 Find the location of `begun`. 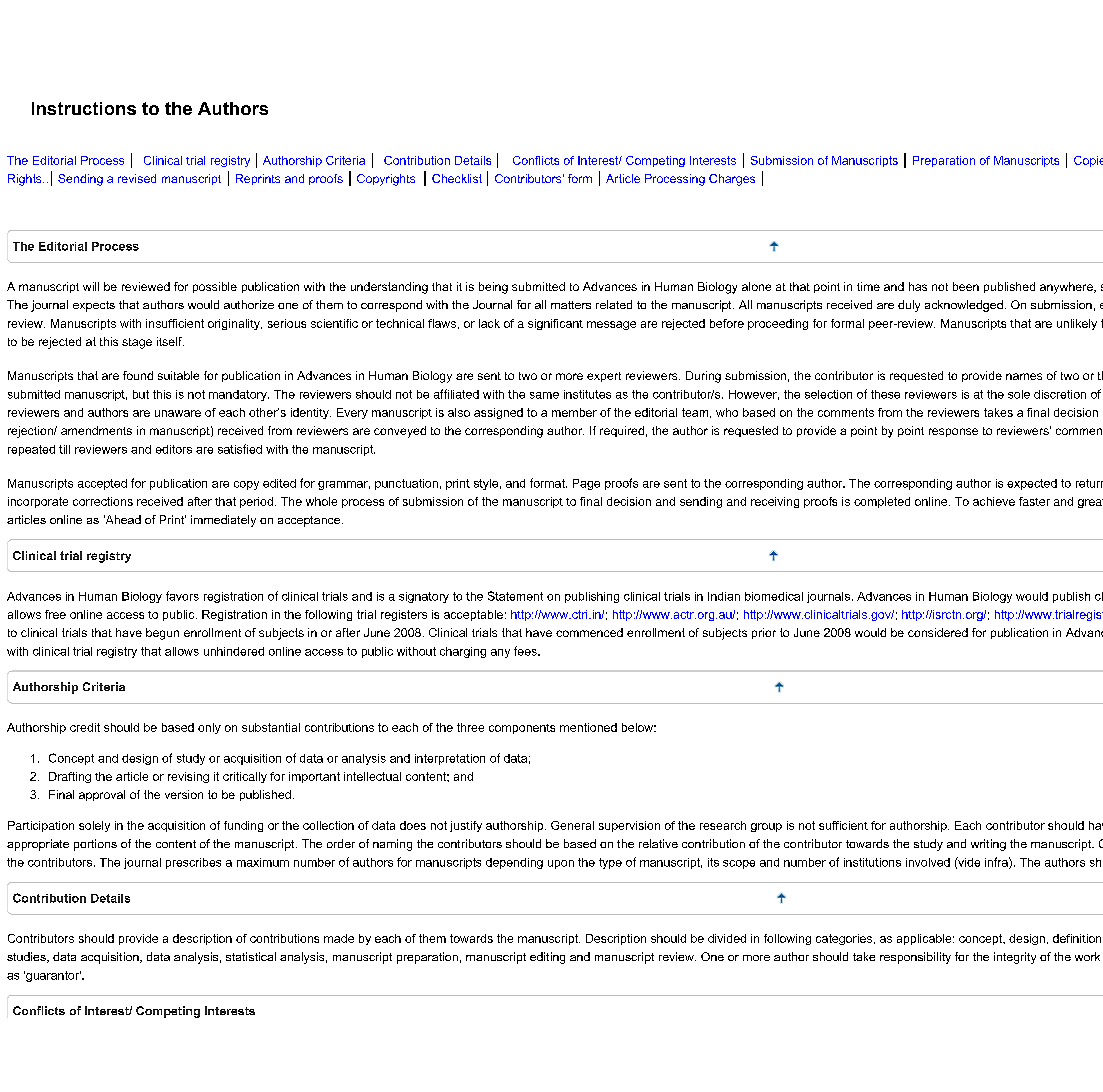

begun is located at coordinates (162, 634).
